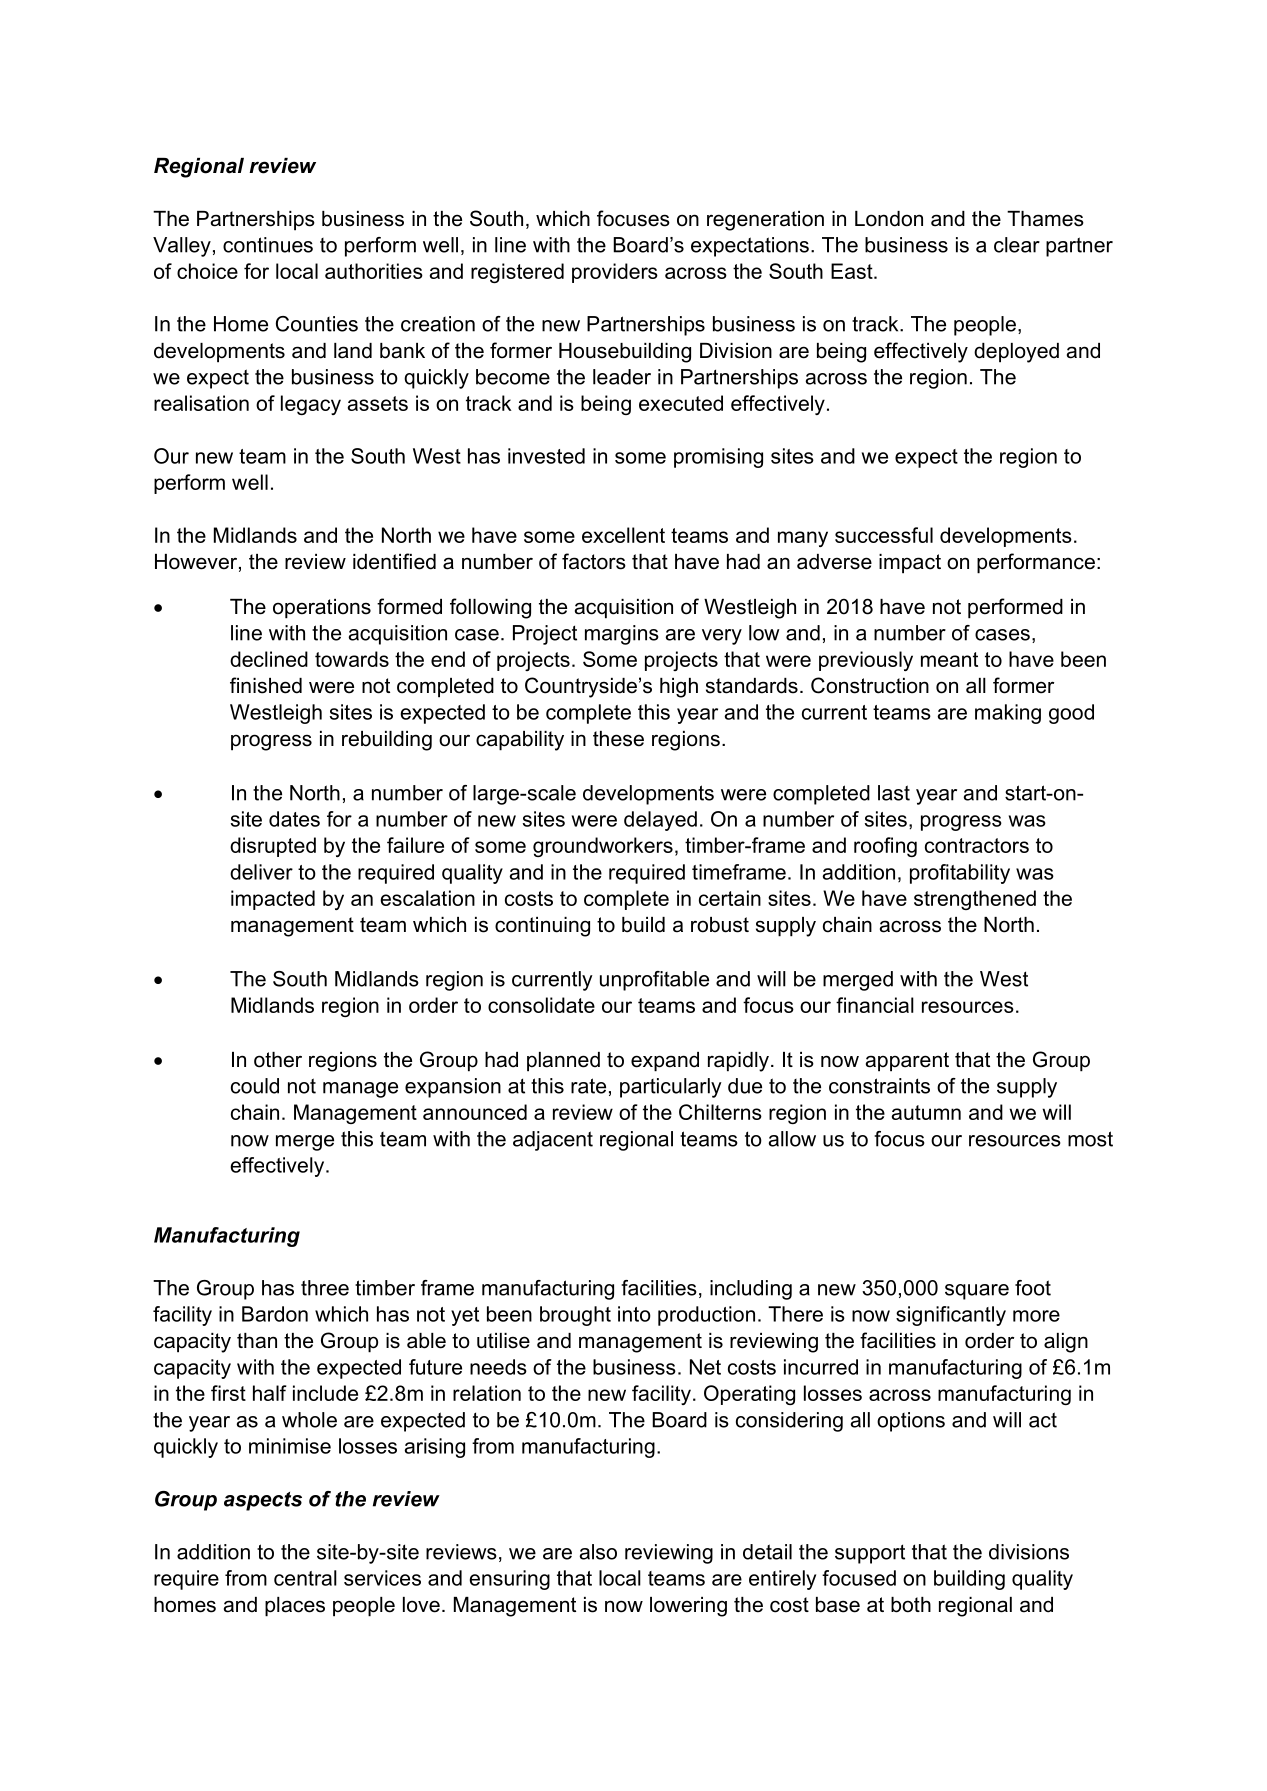 The image size is (1267, 1791). I want to click on into, so click(634, 1314).
